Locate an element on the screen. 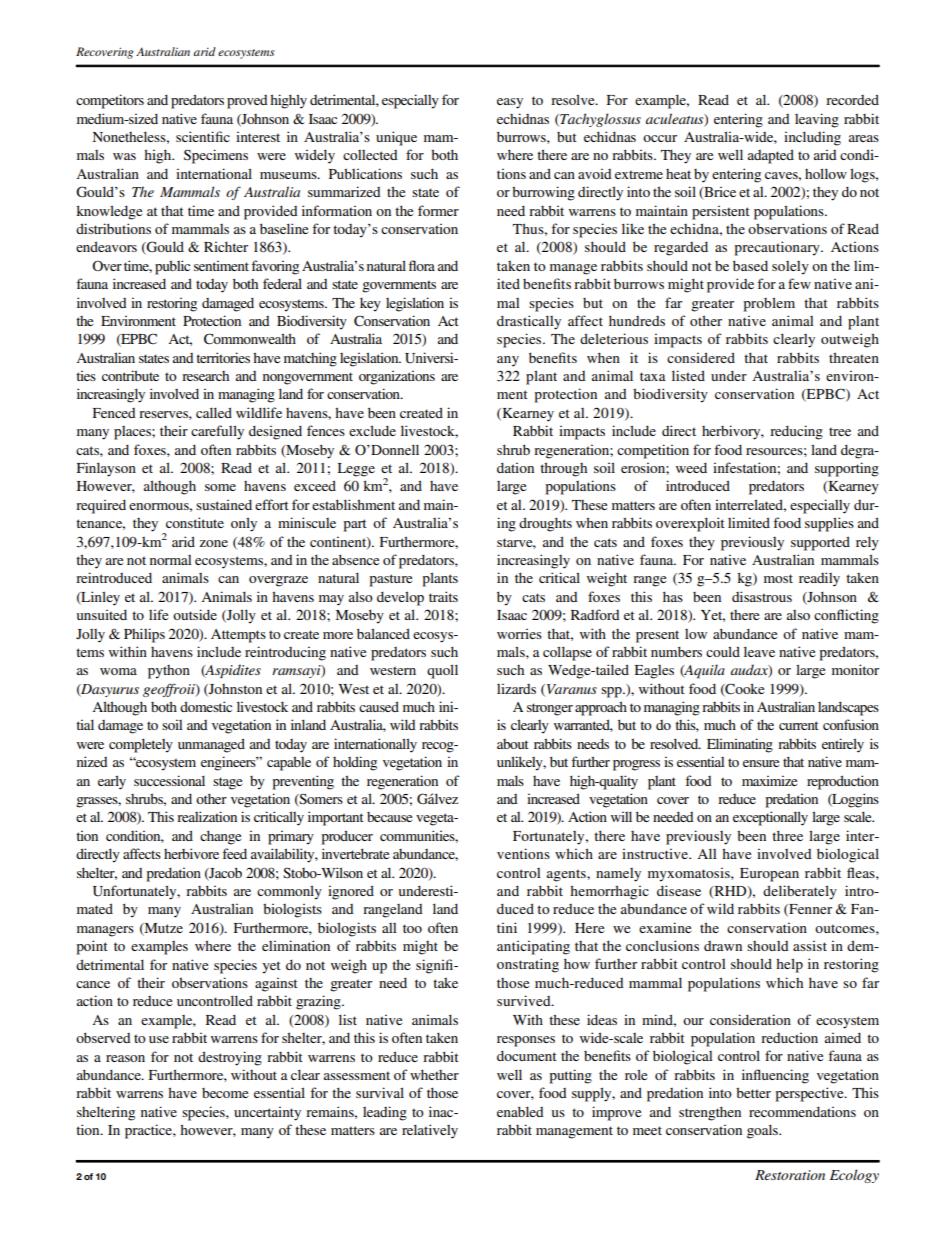  goals is located at coordinates (763, 1131).
